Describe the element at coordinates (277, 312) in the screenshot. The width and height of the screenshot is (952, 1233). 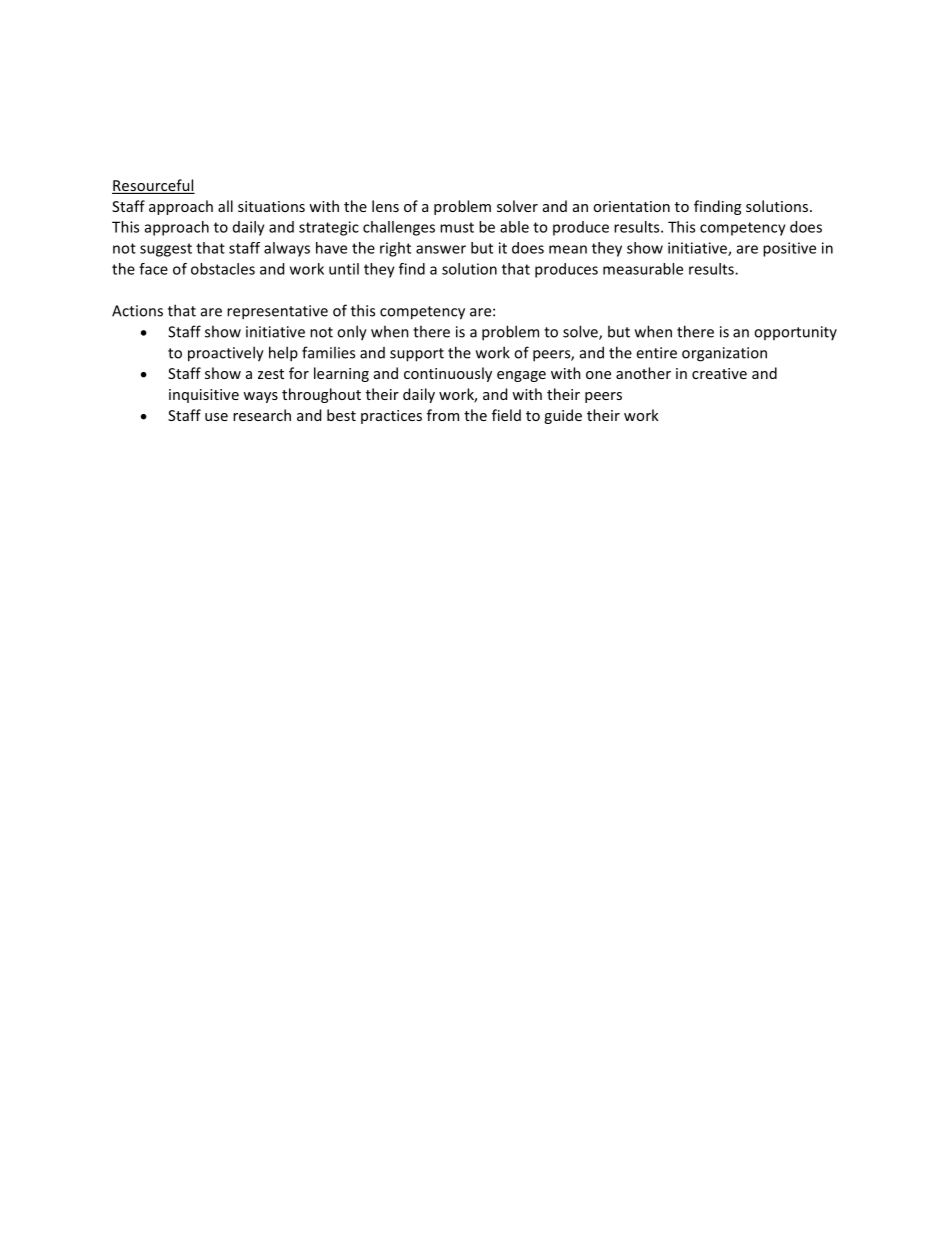
I see `representative` at that location.
